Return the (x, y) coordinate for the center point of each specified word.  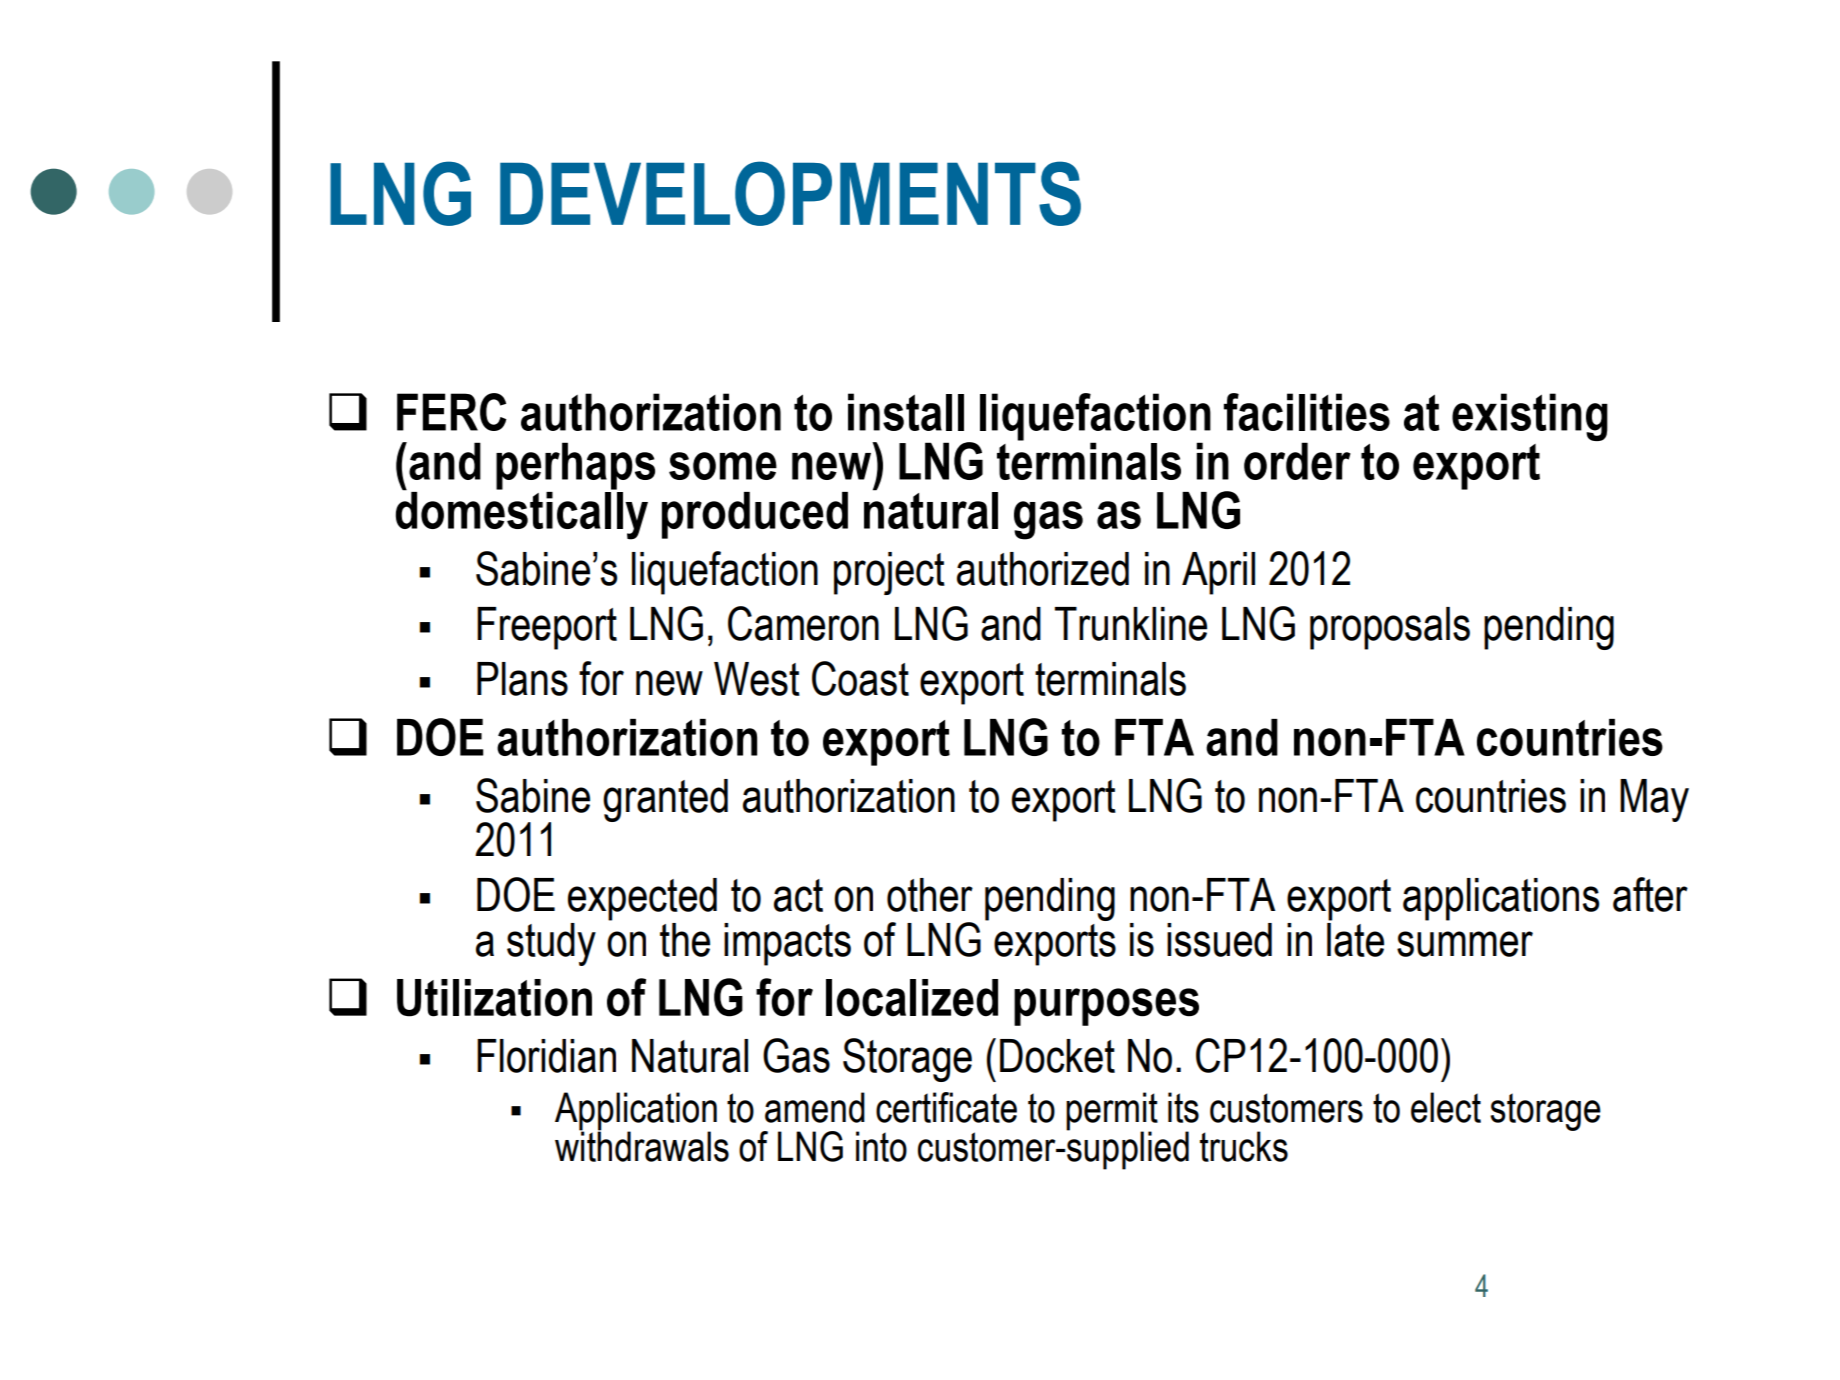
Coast (860, 678)
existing (1530, 417)
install (906, 412)
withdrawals (642, 1146)
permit (1112, 1112)
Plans (522, 679)
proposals (1390, 628)
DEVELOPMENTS (790, 193)
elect (1446, 1107)
